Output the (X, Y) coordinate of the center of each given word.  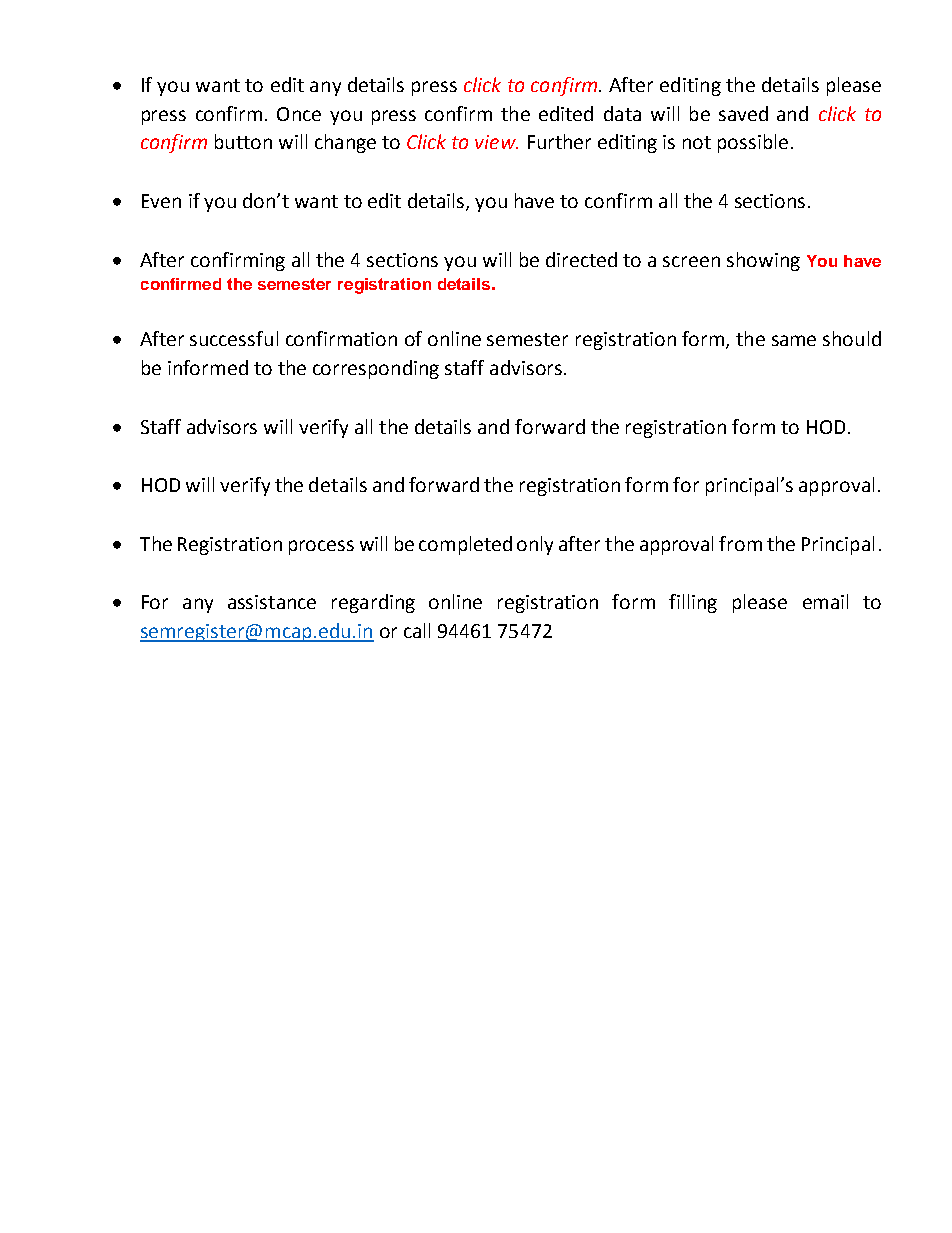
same (794, 340)
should (852, 338)
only (535, 545)
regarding (373, 603)
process (321, 547)
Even (161, 201)
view (496, 142)
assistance (272, 602)
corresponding (376, 369)
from (740, 543)
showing (763, 261)
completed (465, 545)
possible (753, 143)
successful (234, 338)
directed (581, 259)
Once (299, 114)
